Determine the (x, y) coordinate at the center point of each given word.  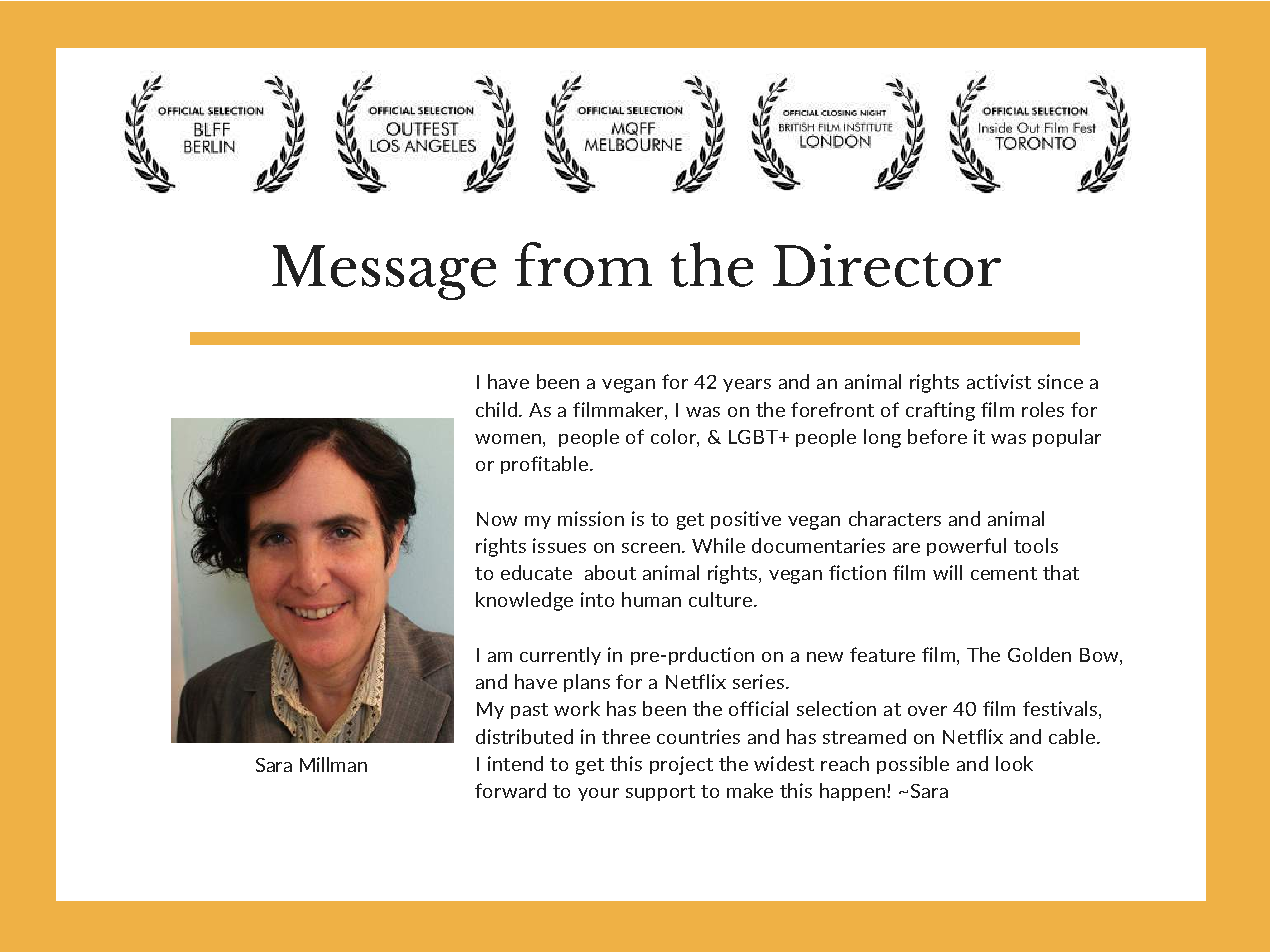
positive (746, 520)
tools (1036, 545)
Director (887, 265)
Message (384, 272)
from (583, 264)
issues (559, 545)
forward (510, 790)
